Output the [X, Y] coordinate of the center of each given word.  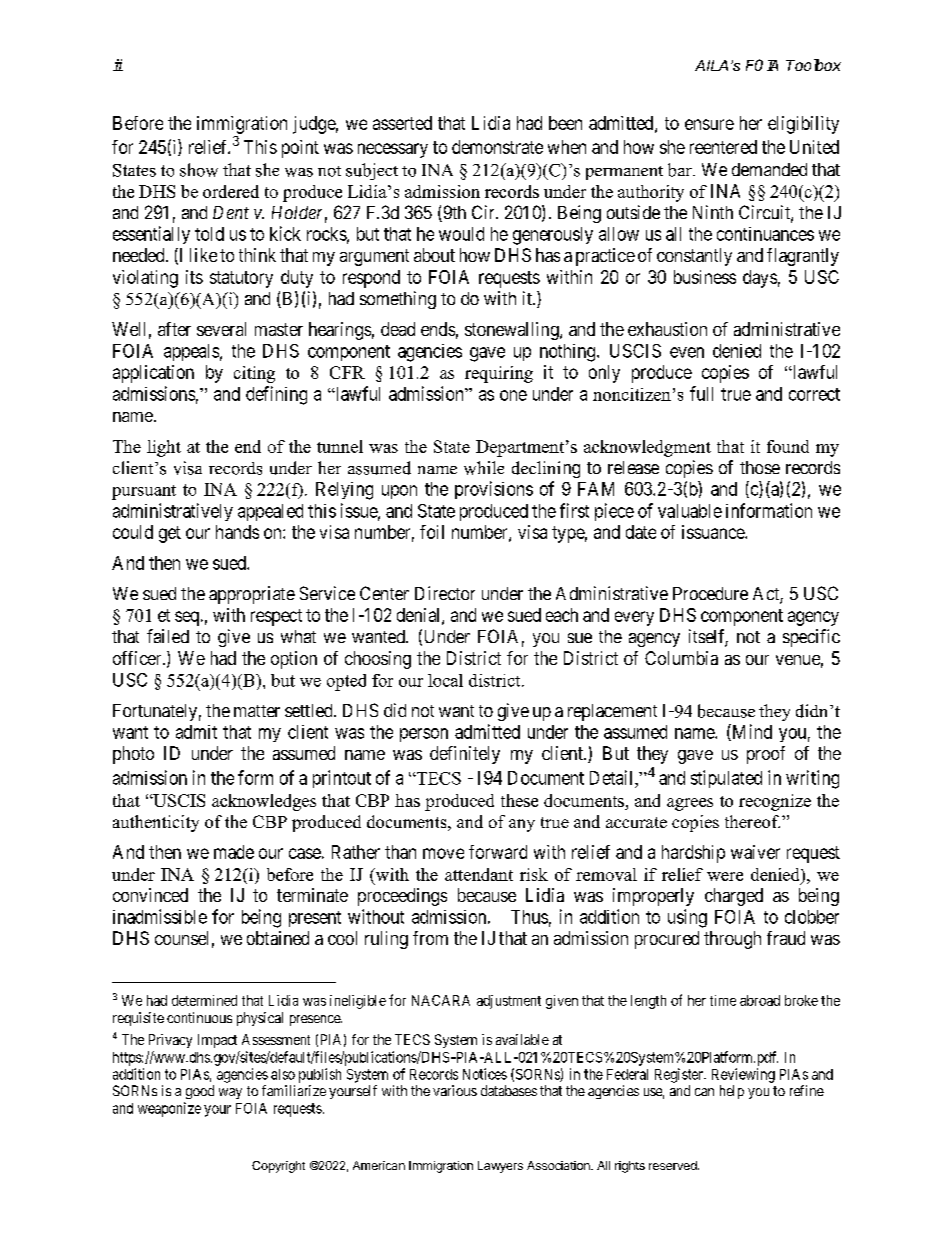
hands [237, 532]
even [687, 352]
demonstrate [497, 147]
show [199, 170]
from [430, 938]
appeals [191, 352]
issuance [714, 532]
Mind [751, 732]
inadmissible [160, 916]
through [732, 940]
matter [257, 711]
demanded [769, 169]
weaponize [169, 1109]
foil [432, 532]
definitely [465, 755]
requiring [499, 374]
